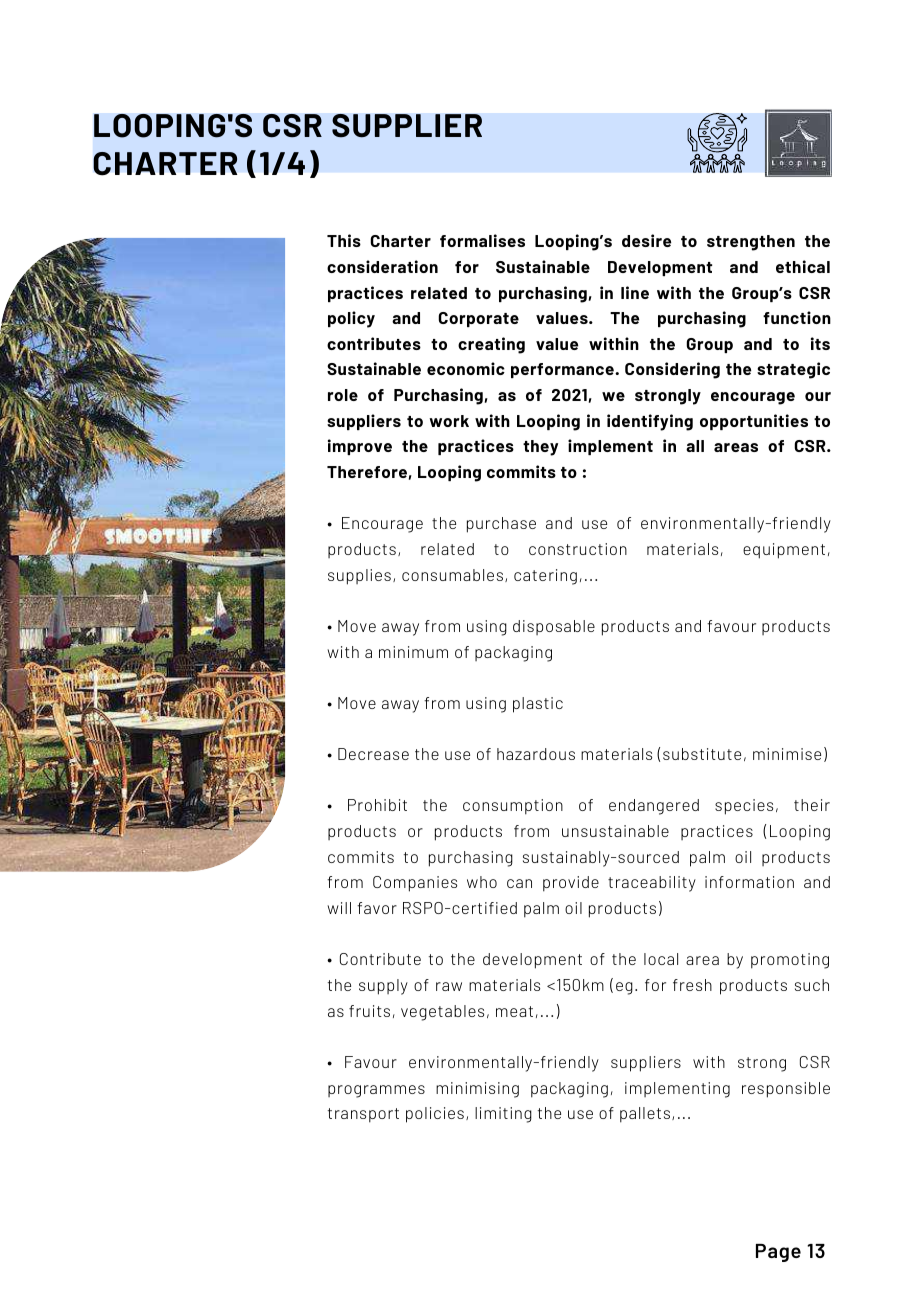 The height and width of the document is (1308, 924). Describe the element at coordinates (646, 1115) in the document. I see `pallets` at that location.
